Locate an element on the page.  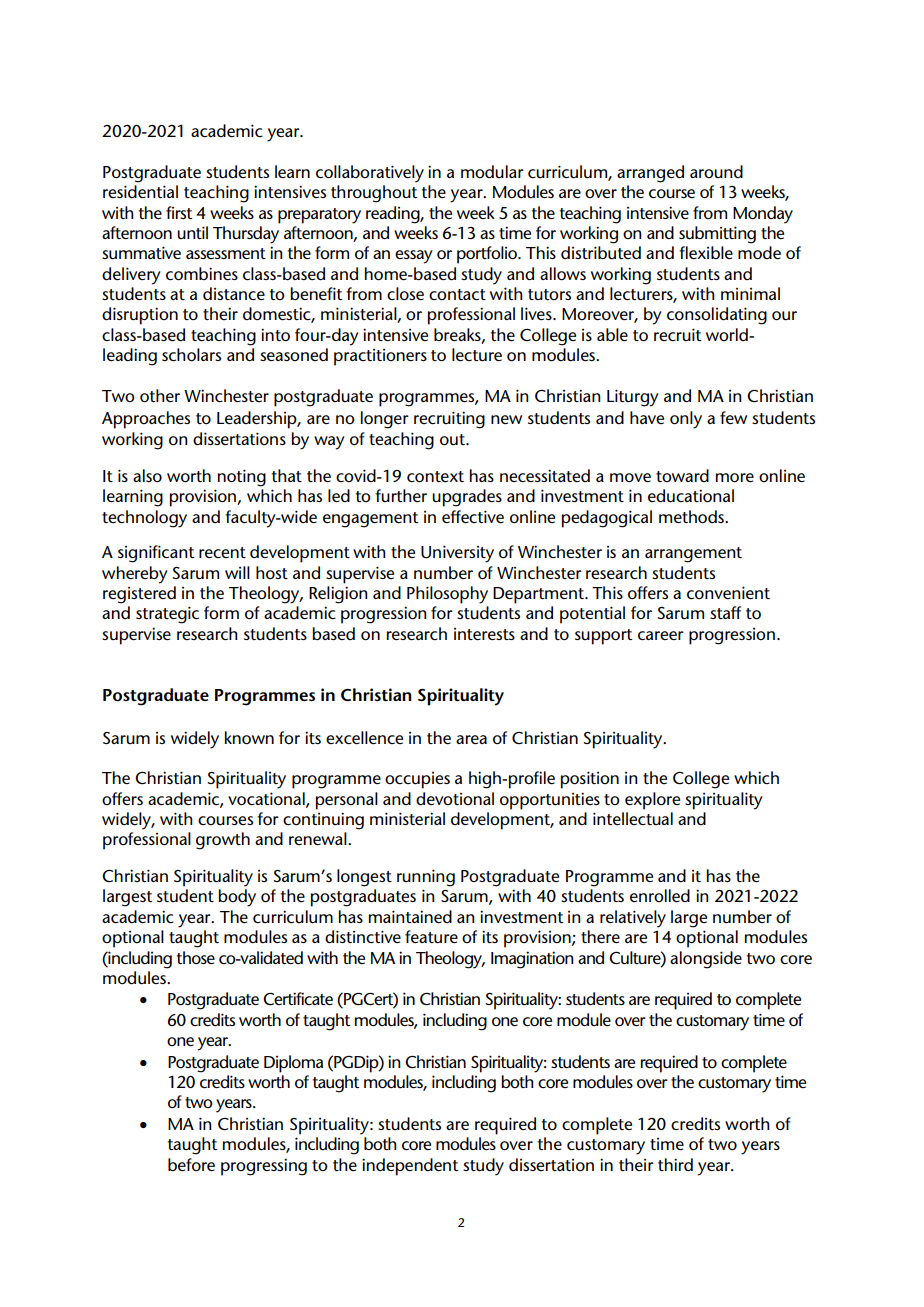
third is located at coordinates (675, 1164).
